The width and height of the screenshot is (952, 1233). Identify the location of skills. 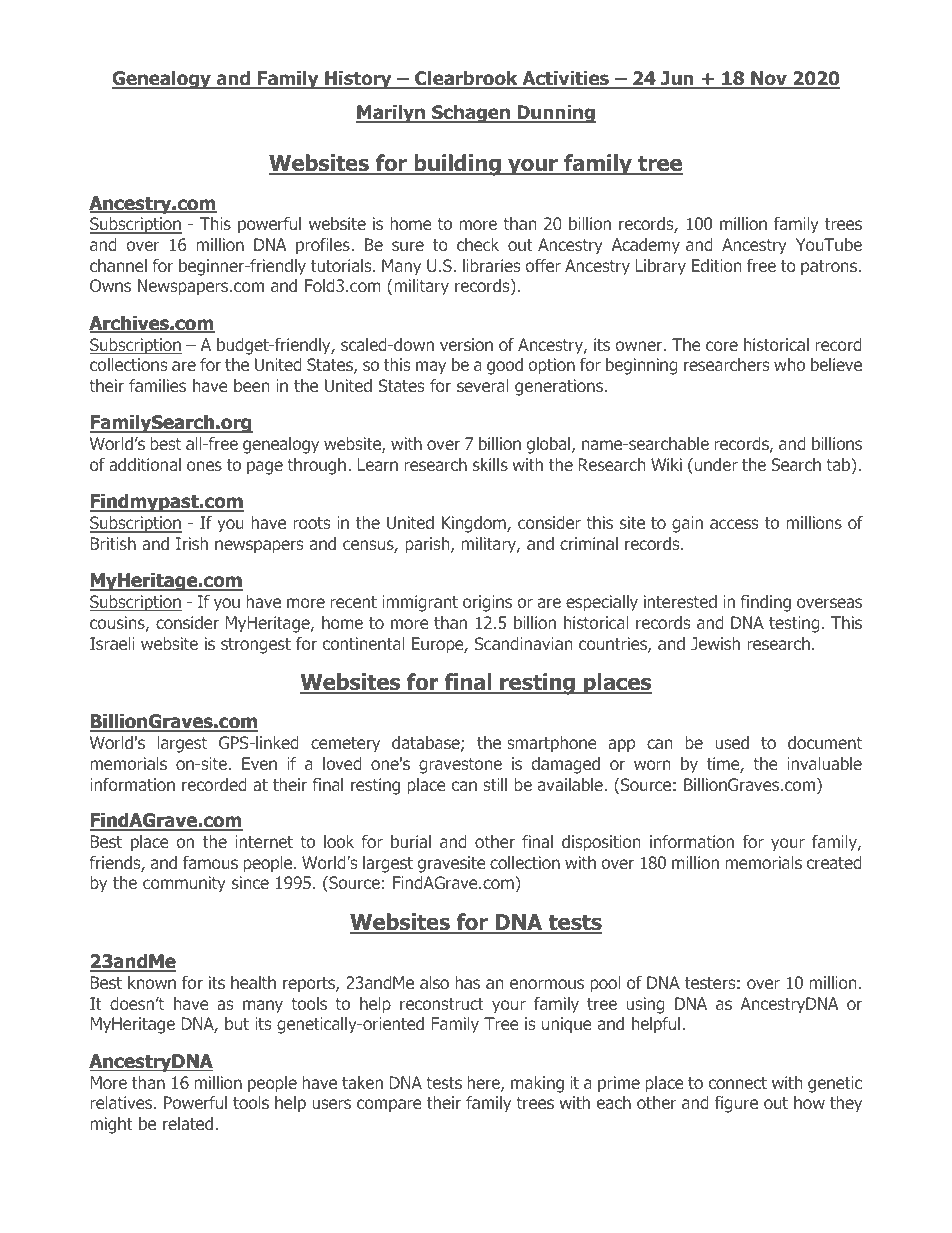
(490, 464).
